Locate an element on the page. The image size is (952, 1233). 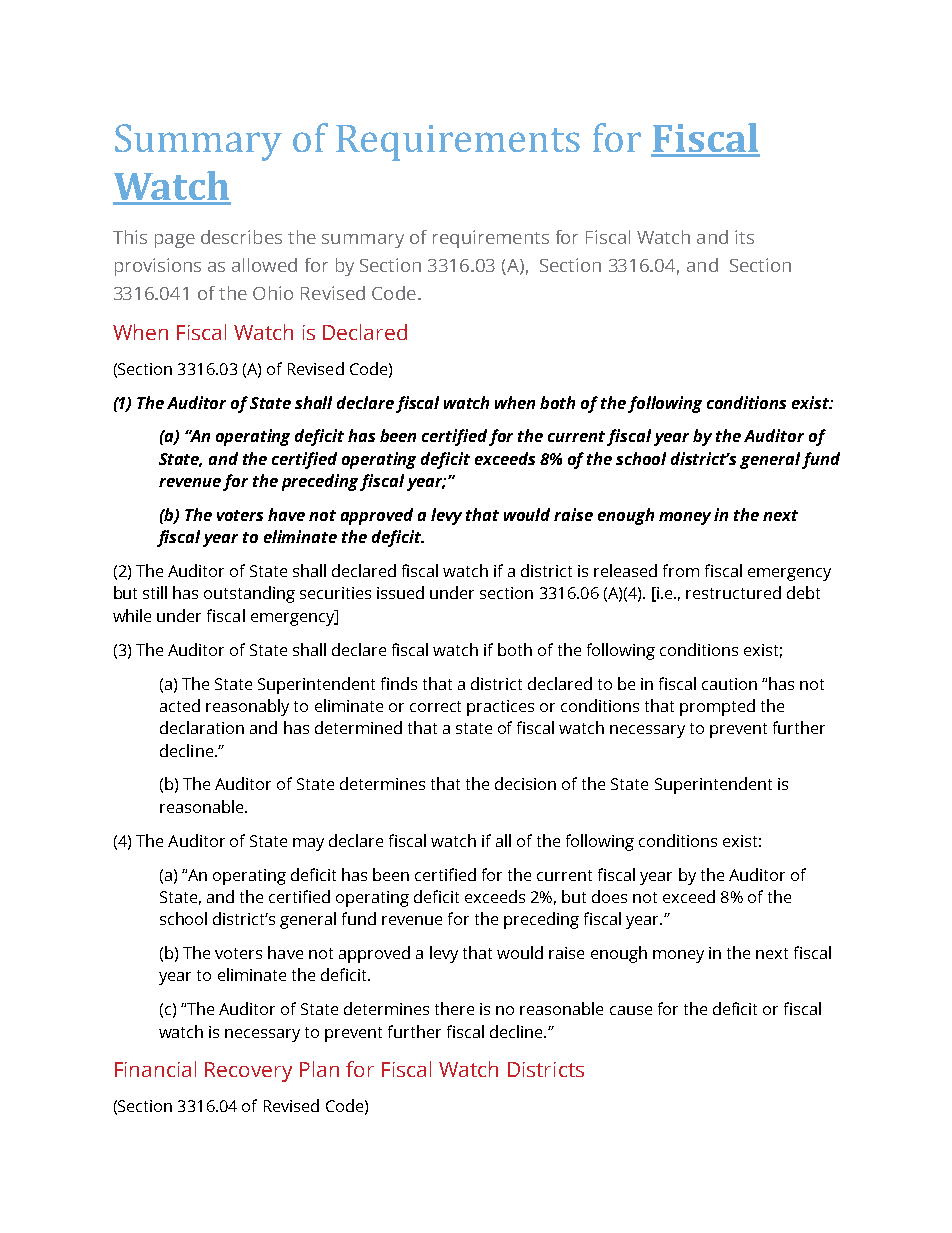
there is located at coordinates (454, 1008).
